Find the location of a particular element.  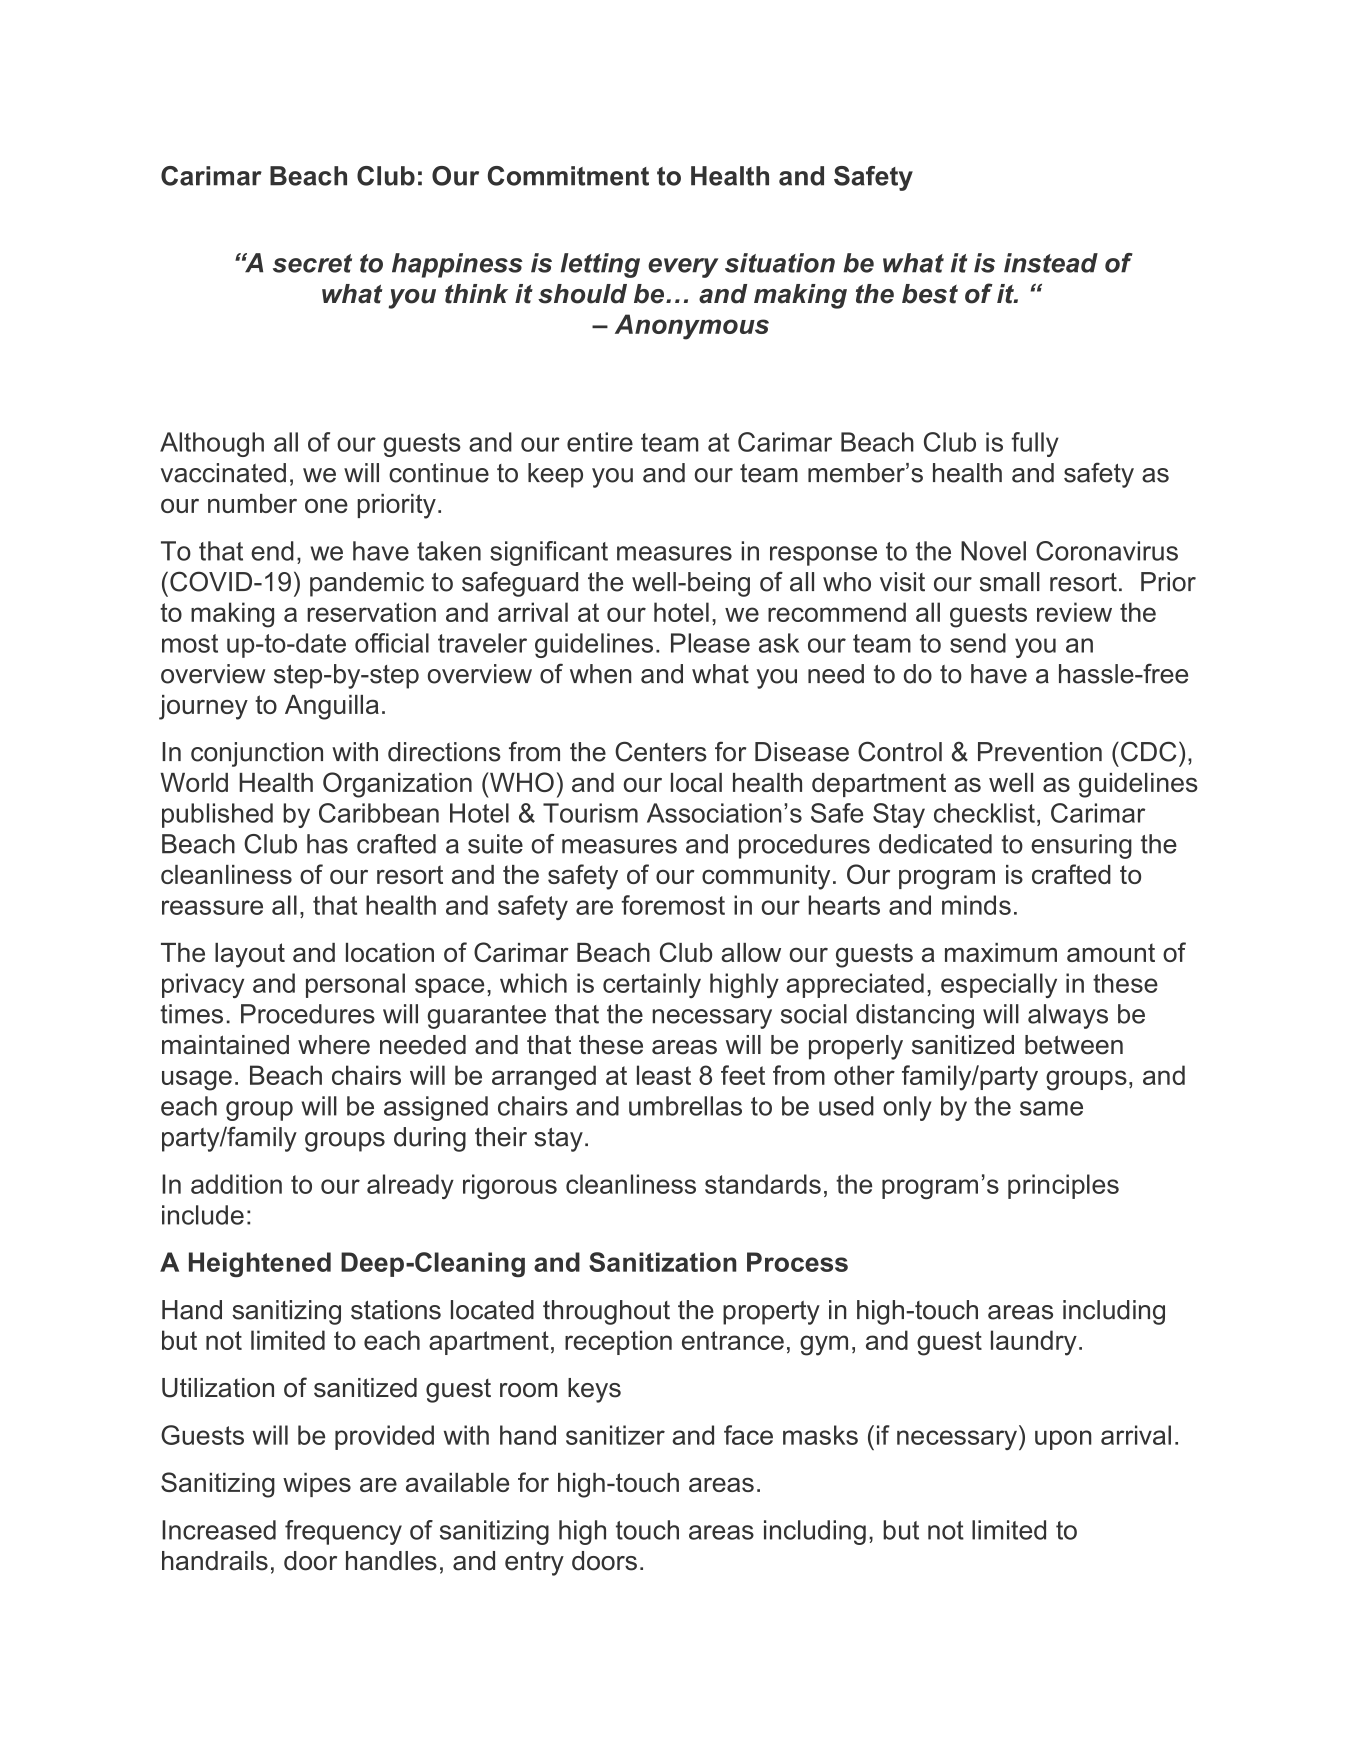

ensuring is located at coordinates (1081, 846).
